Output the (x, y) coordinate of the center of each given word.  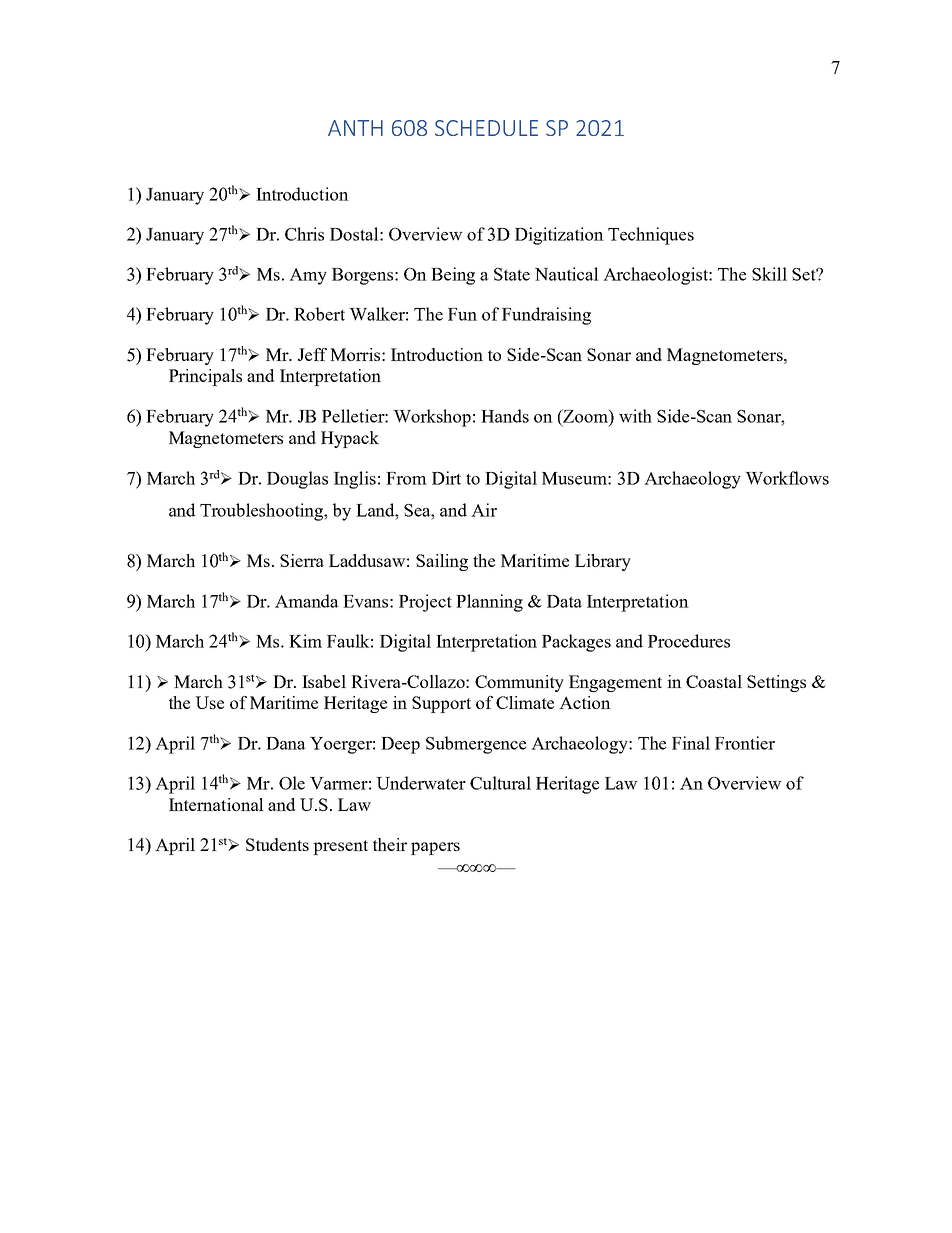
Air (484, 510)
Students (277, 844)
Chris (304, 234)
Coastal (714, 681)
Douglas (297, 480)
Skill (769, 274)
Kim (305, 641)
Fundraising (546, 316)
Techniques (651, 236)
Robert (319, 314)
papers (435, 848)
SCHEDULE (486, 128)
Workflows (787, 478)
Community (519, 683)
